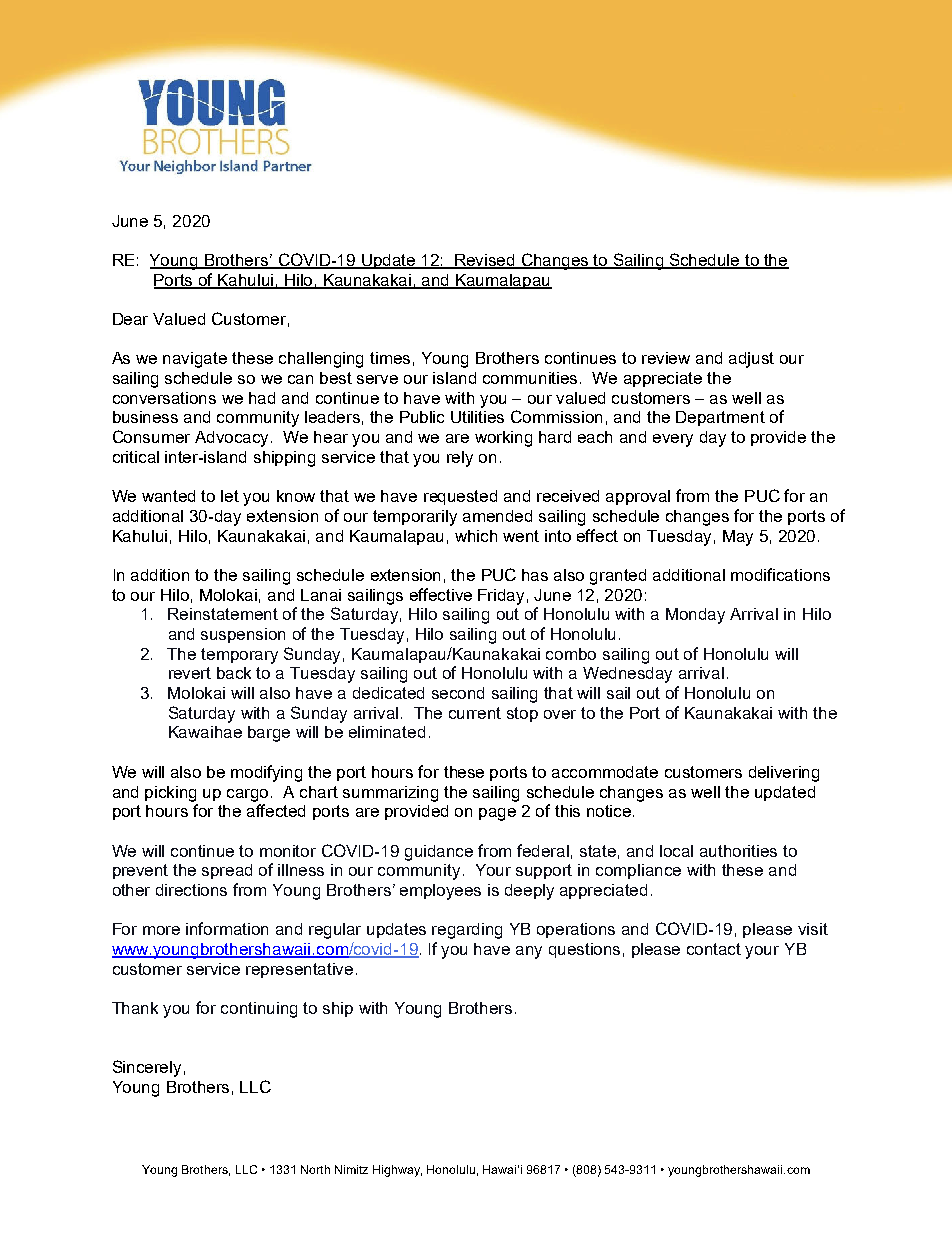  I want to click on current, so click(475, 713).
